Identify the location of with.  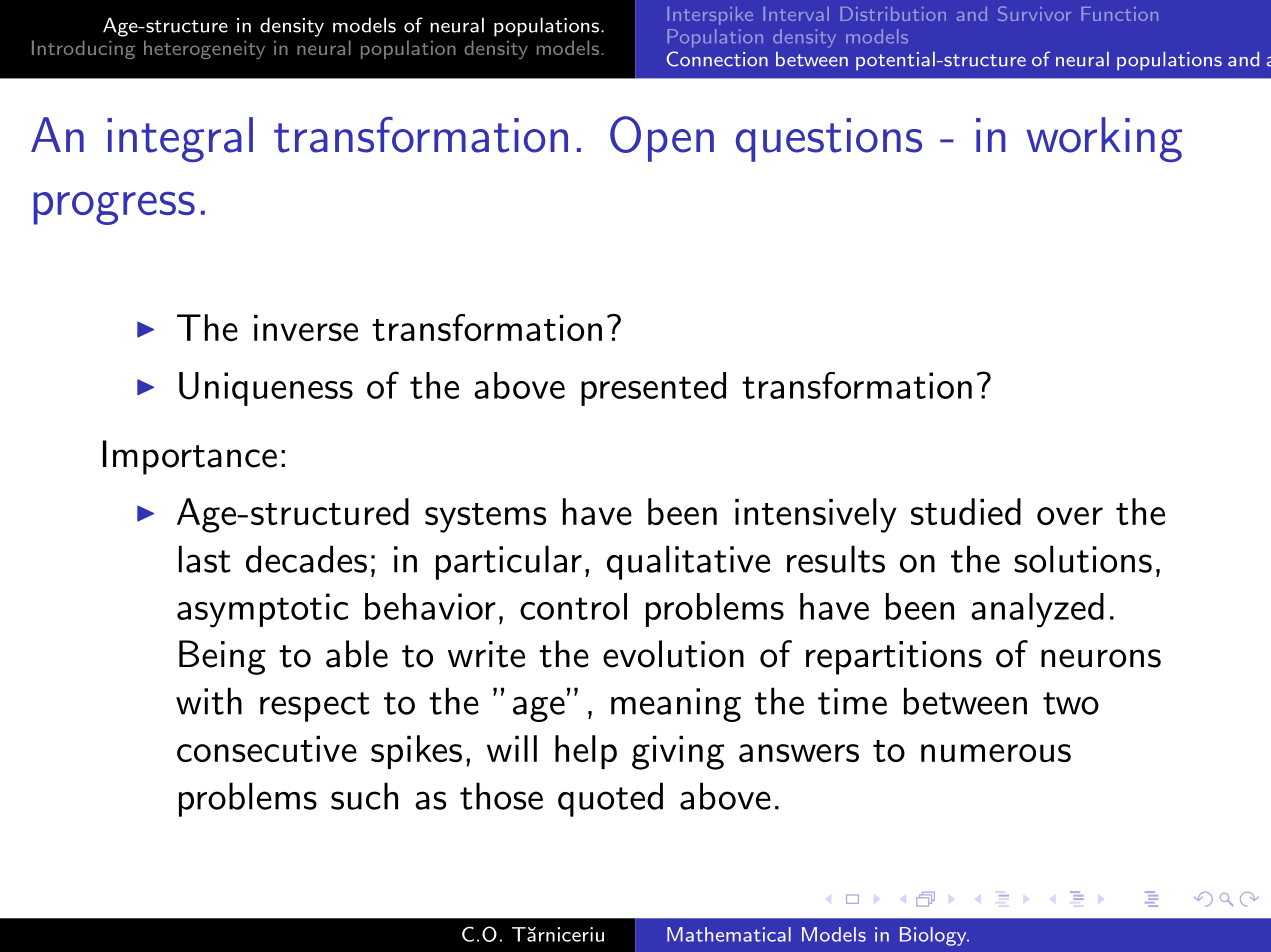
(209, 701).
